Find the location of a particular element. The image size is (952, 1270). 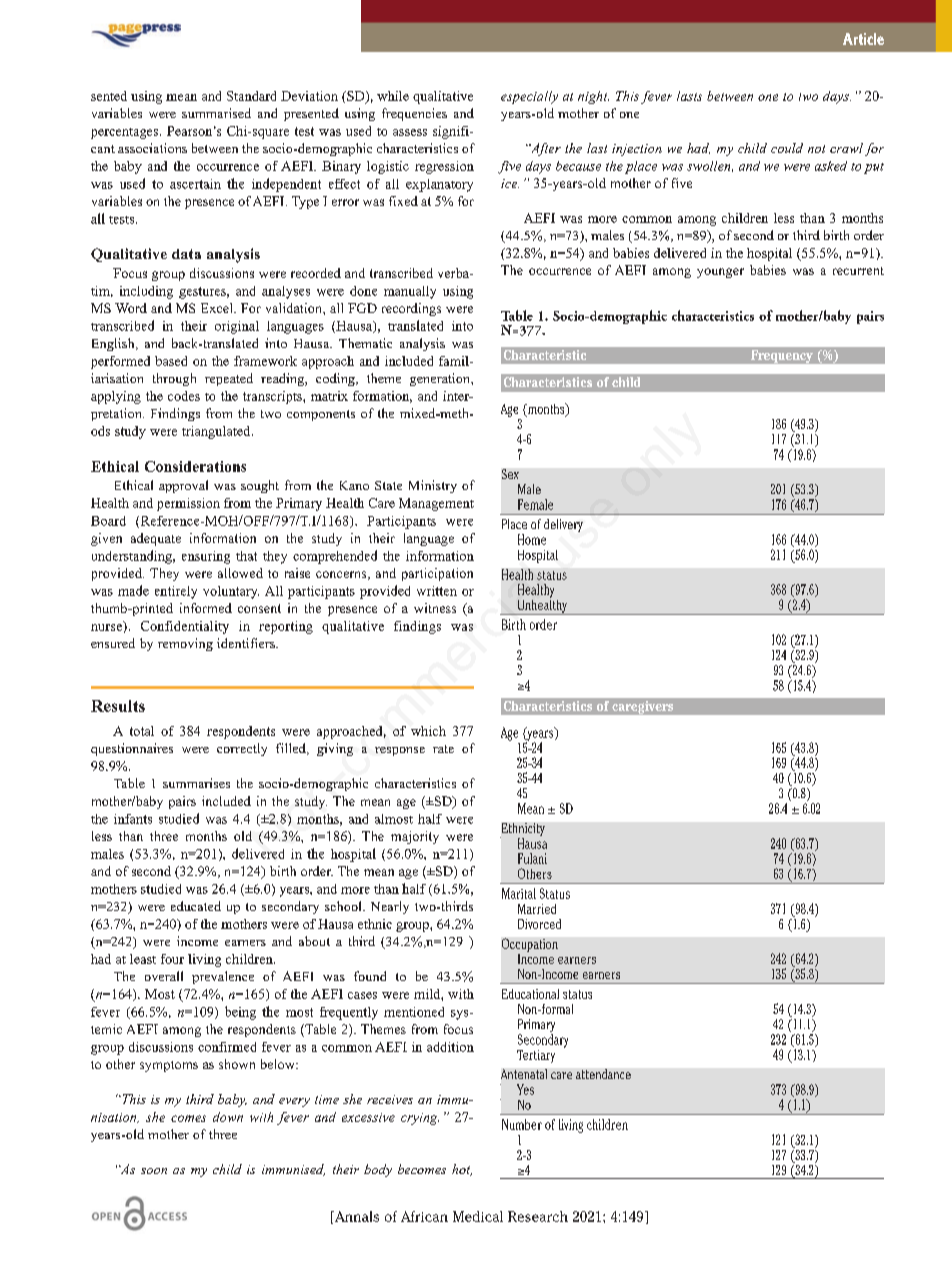

Sex is located at coordinates (510, 474).
